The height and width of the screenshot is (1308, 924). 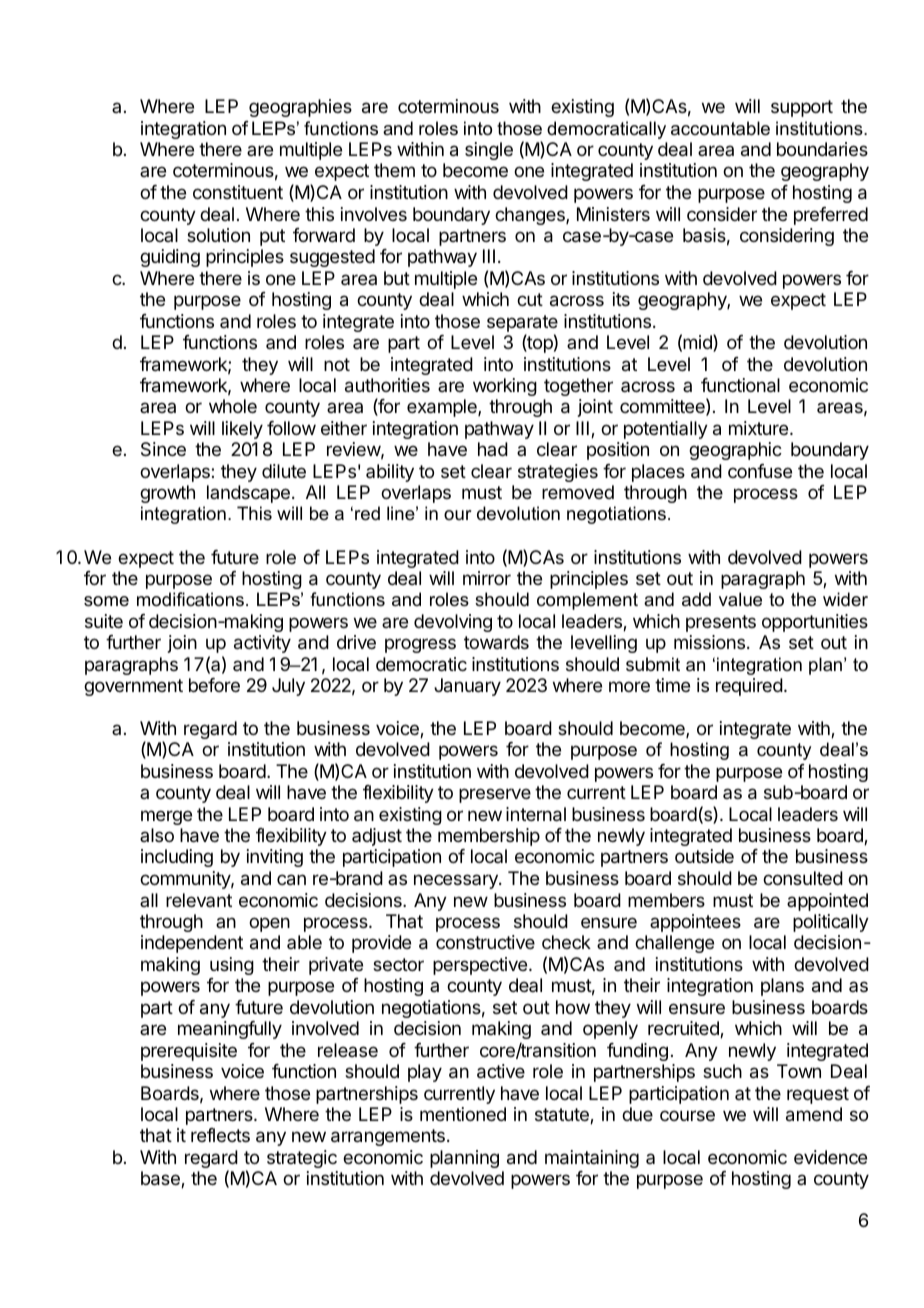 What do you see at coordinates (220, 1135) in the screenshot?
I see `reflects` at bounding box center [220, 1135].
